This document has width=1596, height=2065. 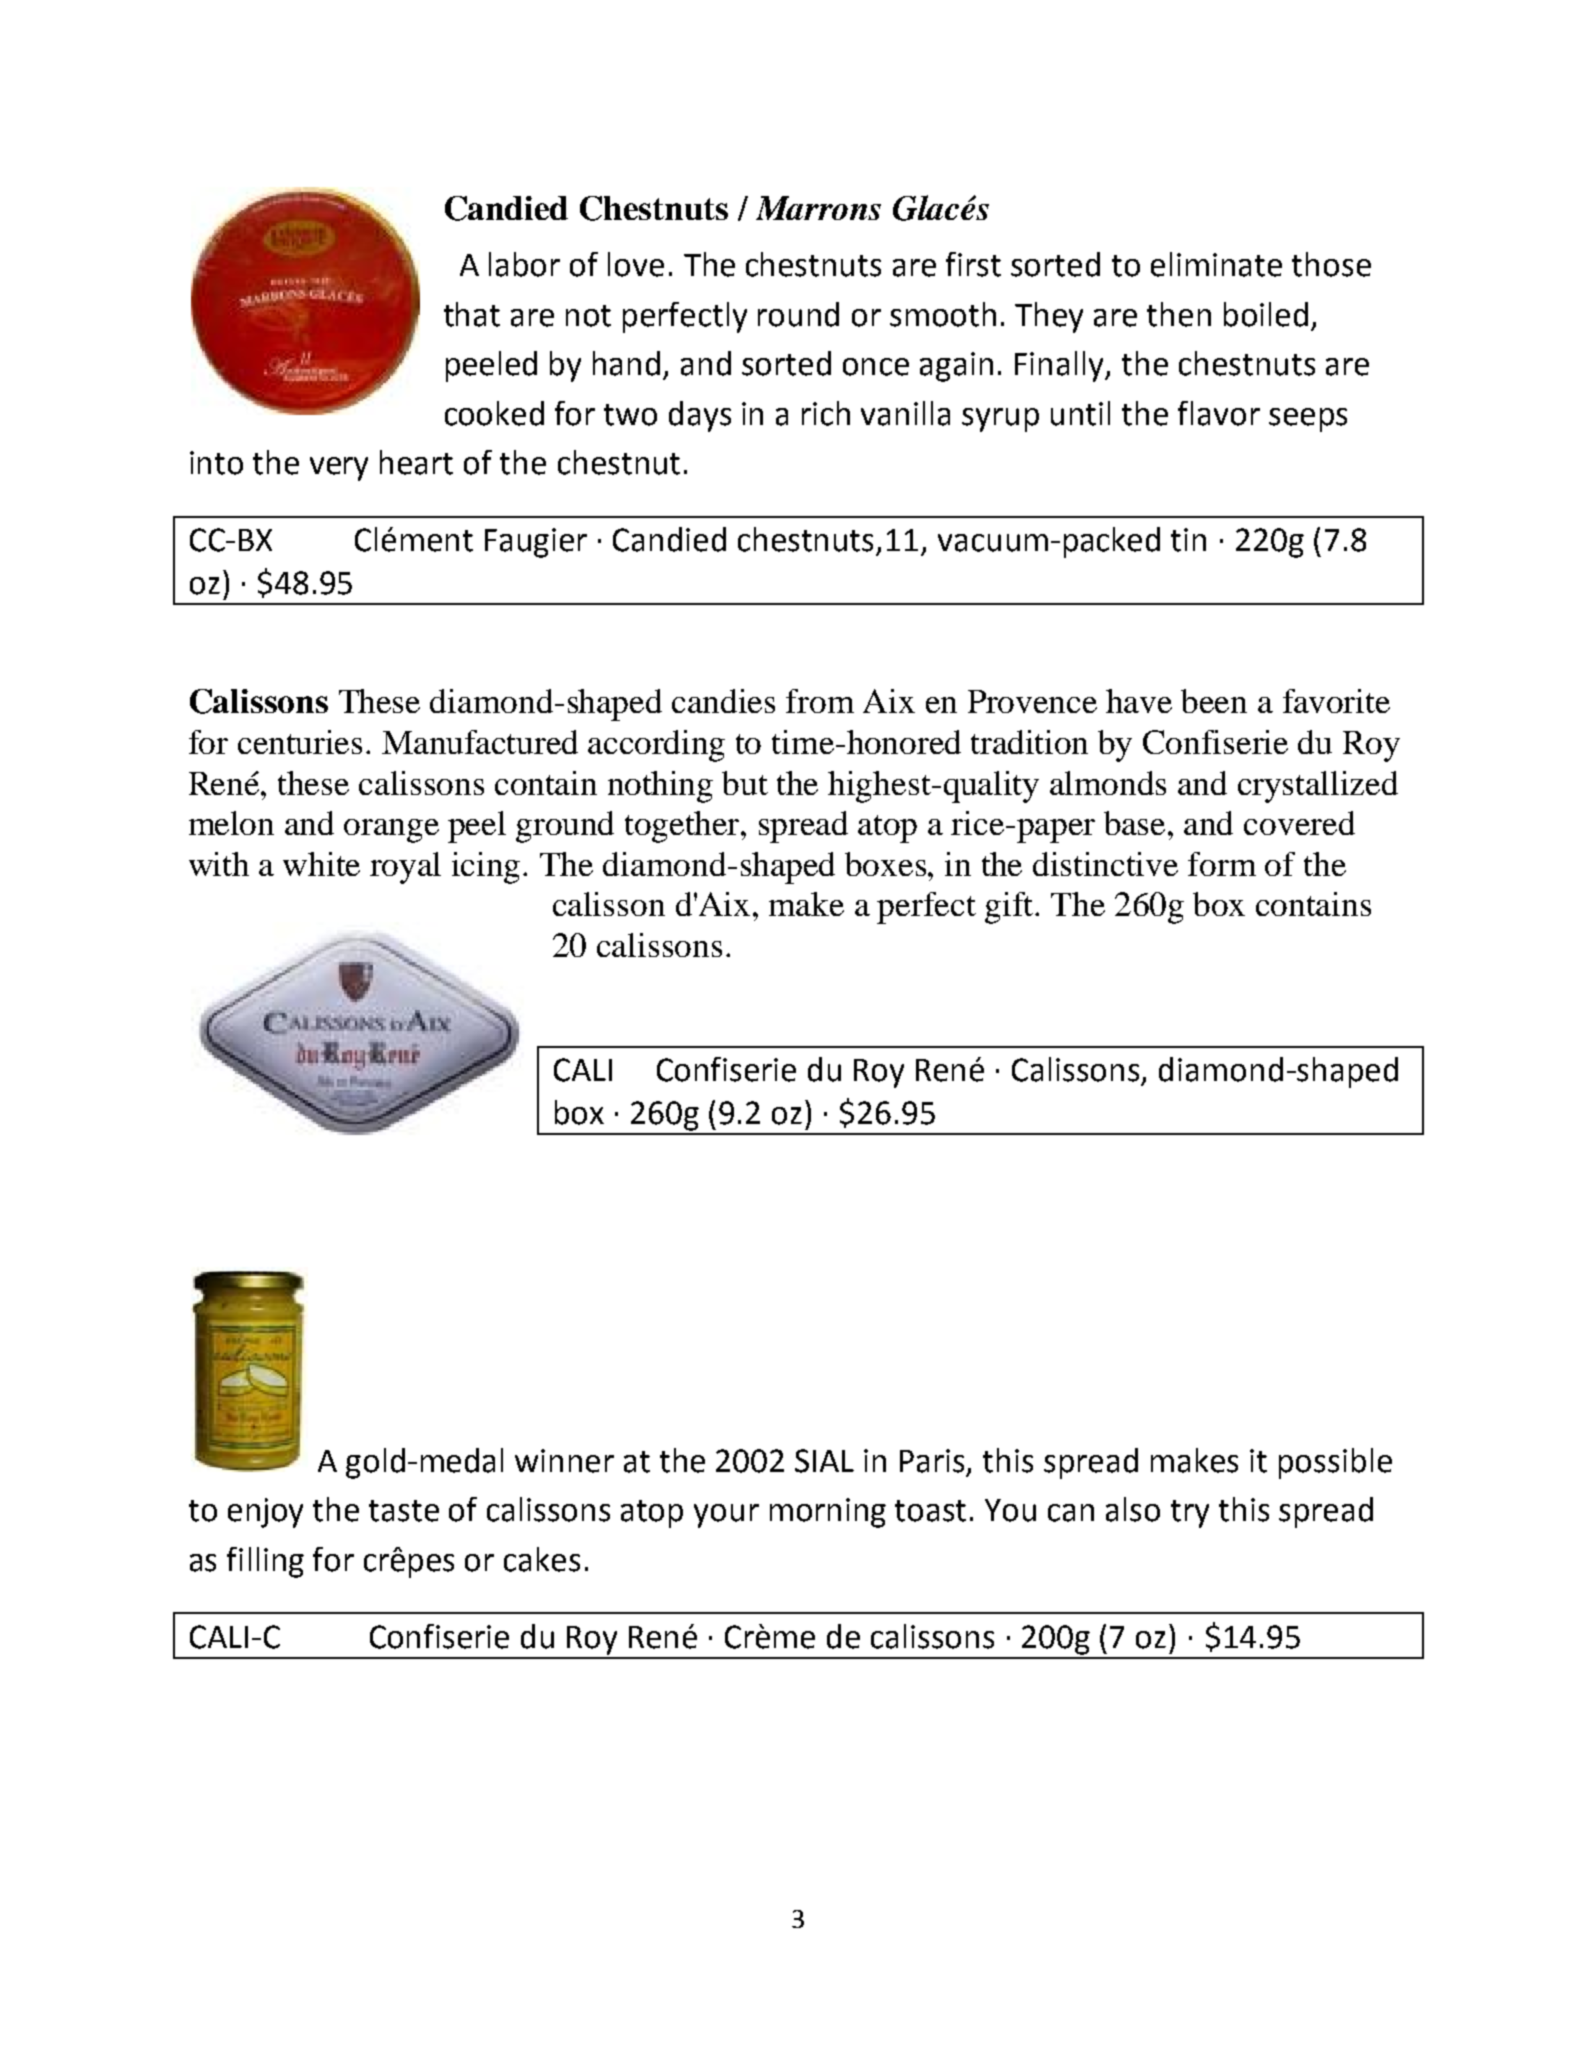 I want to click on been, so click(x=1214, y=701).
